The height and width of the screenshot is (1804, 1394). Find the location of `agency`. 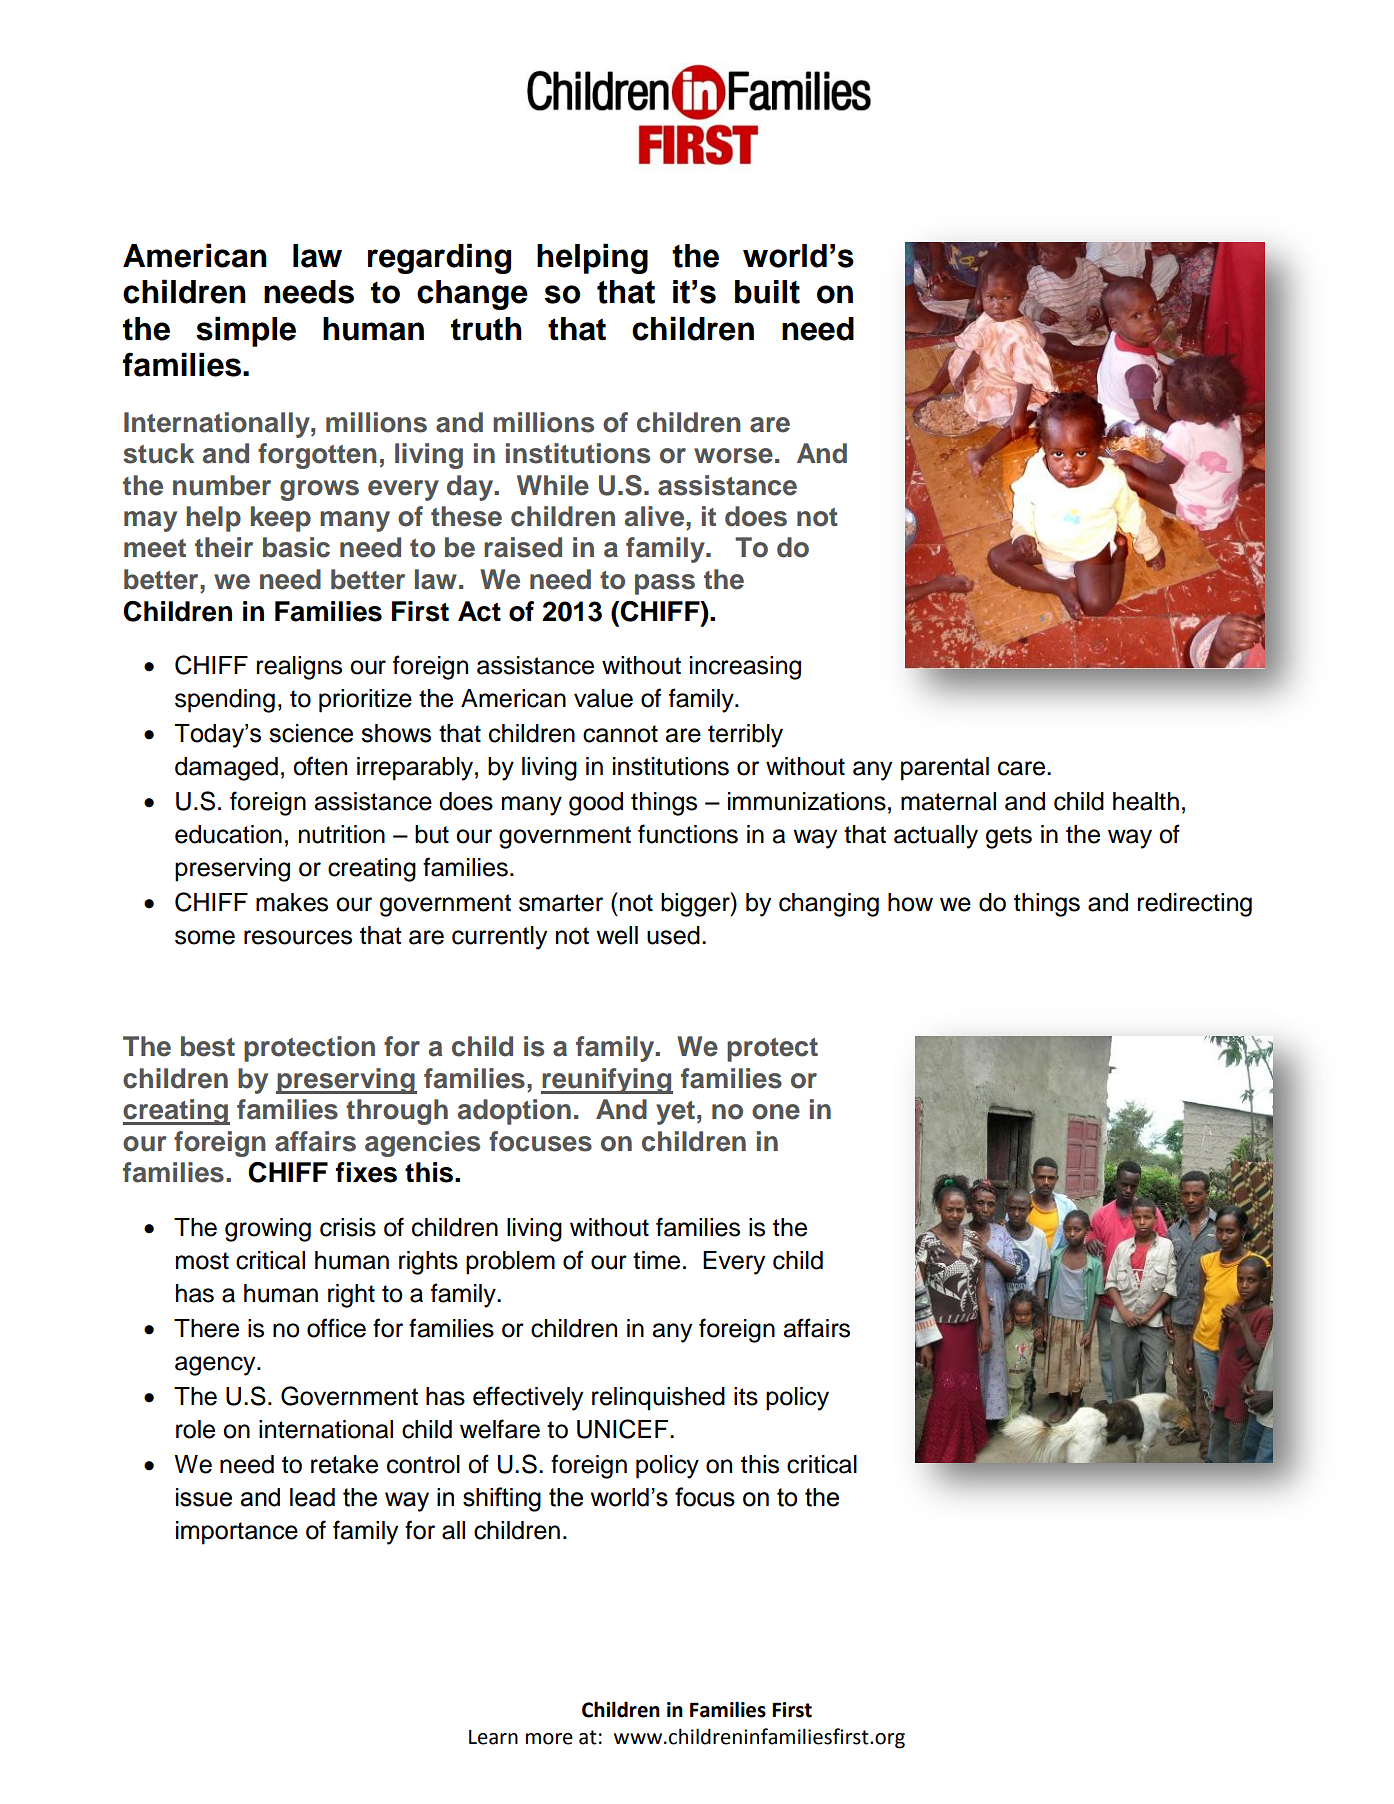

agency is located at coordinates (216, 1366).
